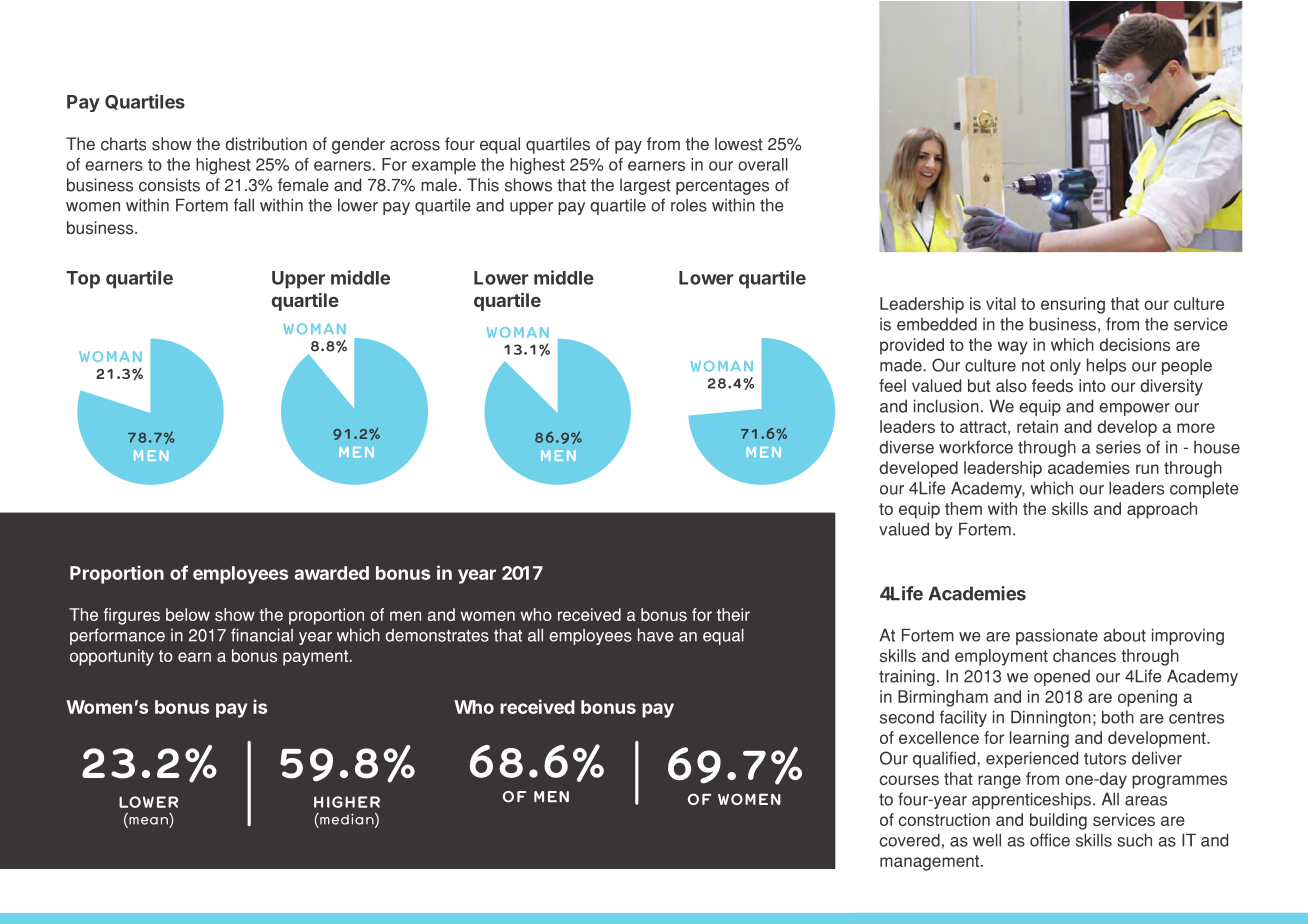 The height and width of the screenshot is (924, 1308). I want to click on feel, so click(892, 385).
